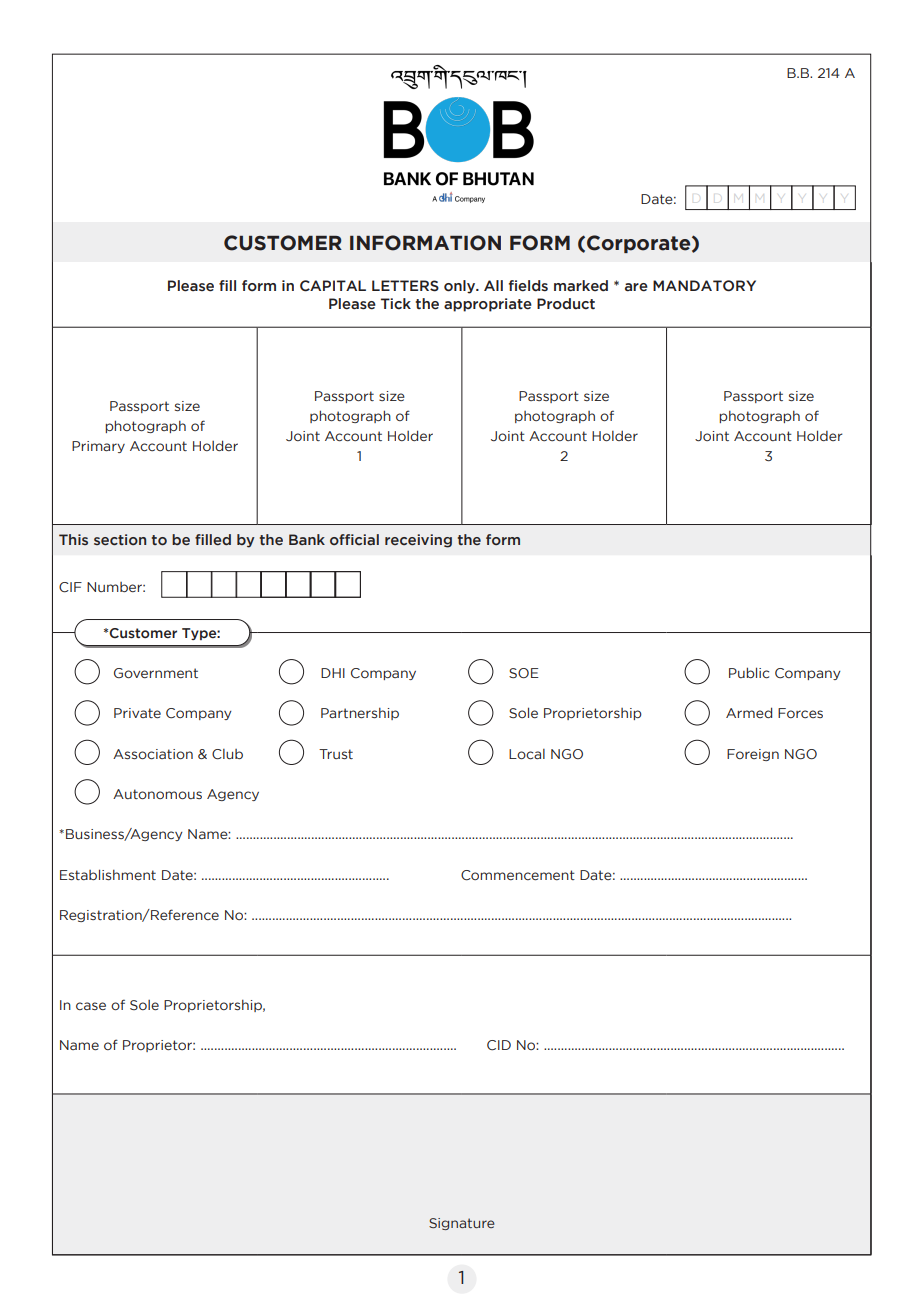 The image size is (924, 1308). Describe the element at coordinates (333, 286) in the image. I see `CAPITAL` at that location.
